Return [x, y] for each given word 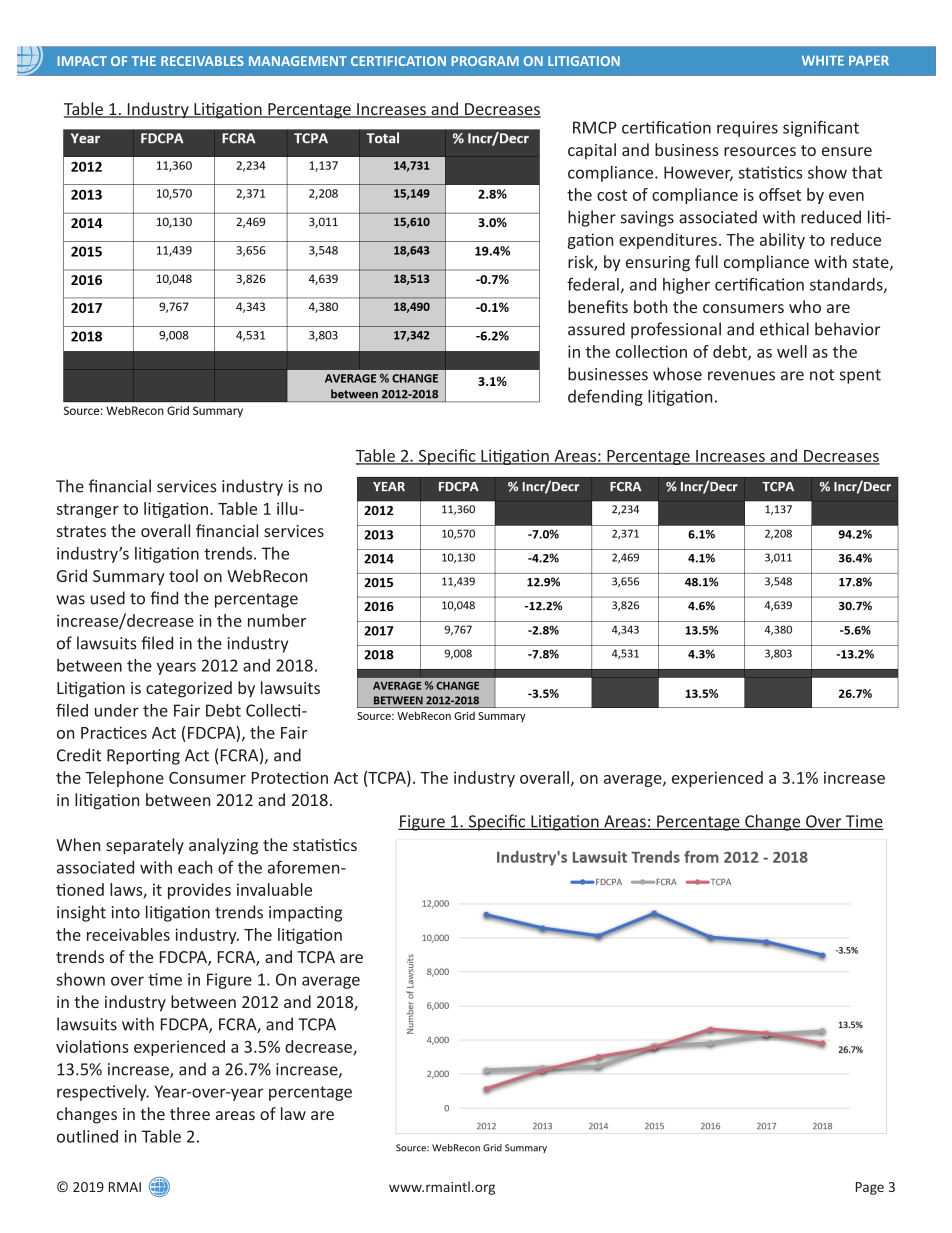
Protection [290, 777]
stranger [87, 511]
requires [747, 129]
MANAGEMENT [298, 61]
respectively [103, 1093]
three [190, 1113]
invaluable [274, 889]
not [822, 375]
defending [605, 397]
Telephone [124, 779]
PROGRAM [485, 61]
